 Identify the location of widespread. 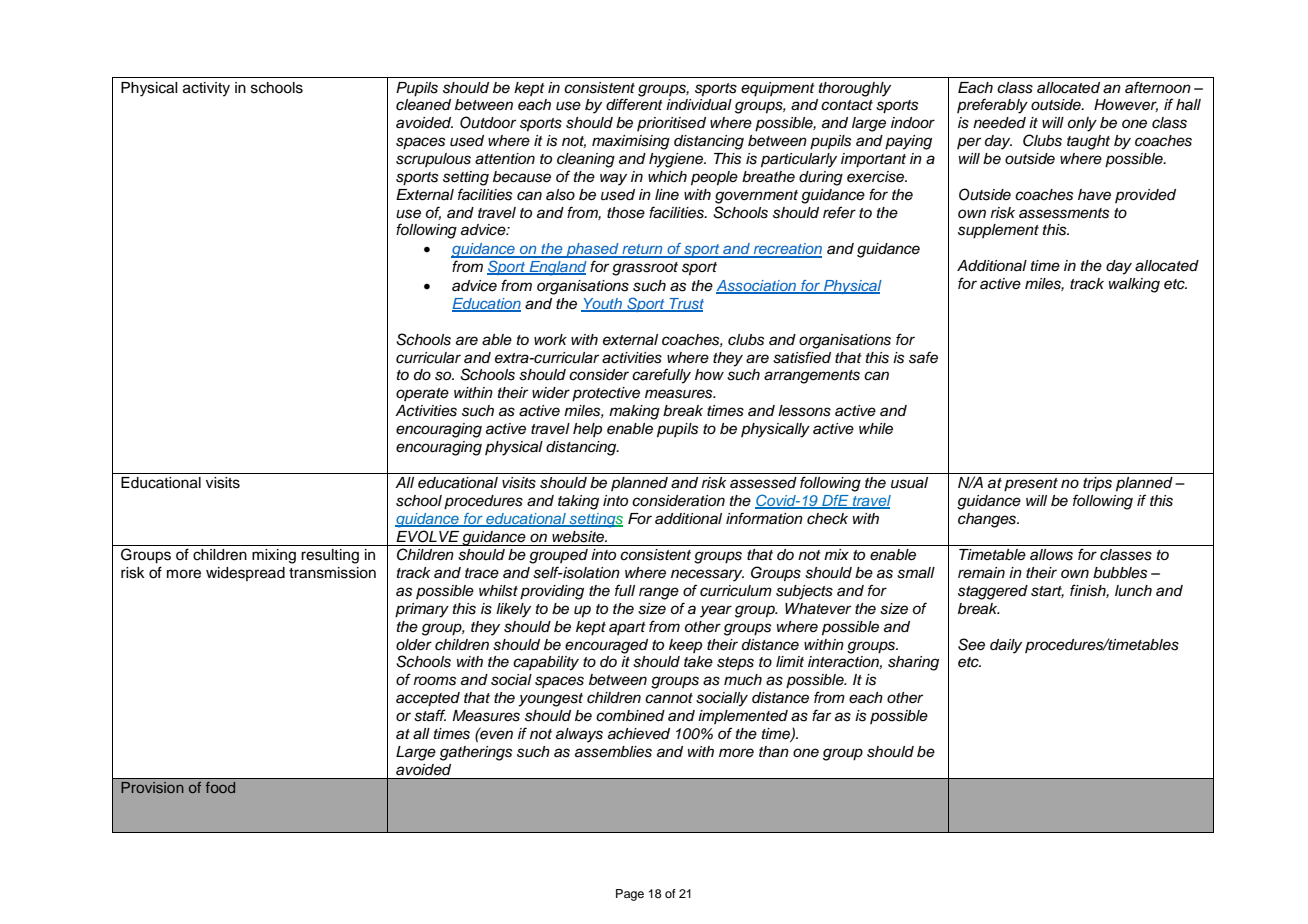
(245, 574).
